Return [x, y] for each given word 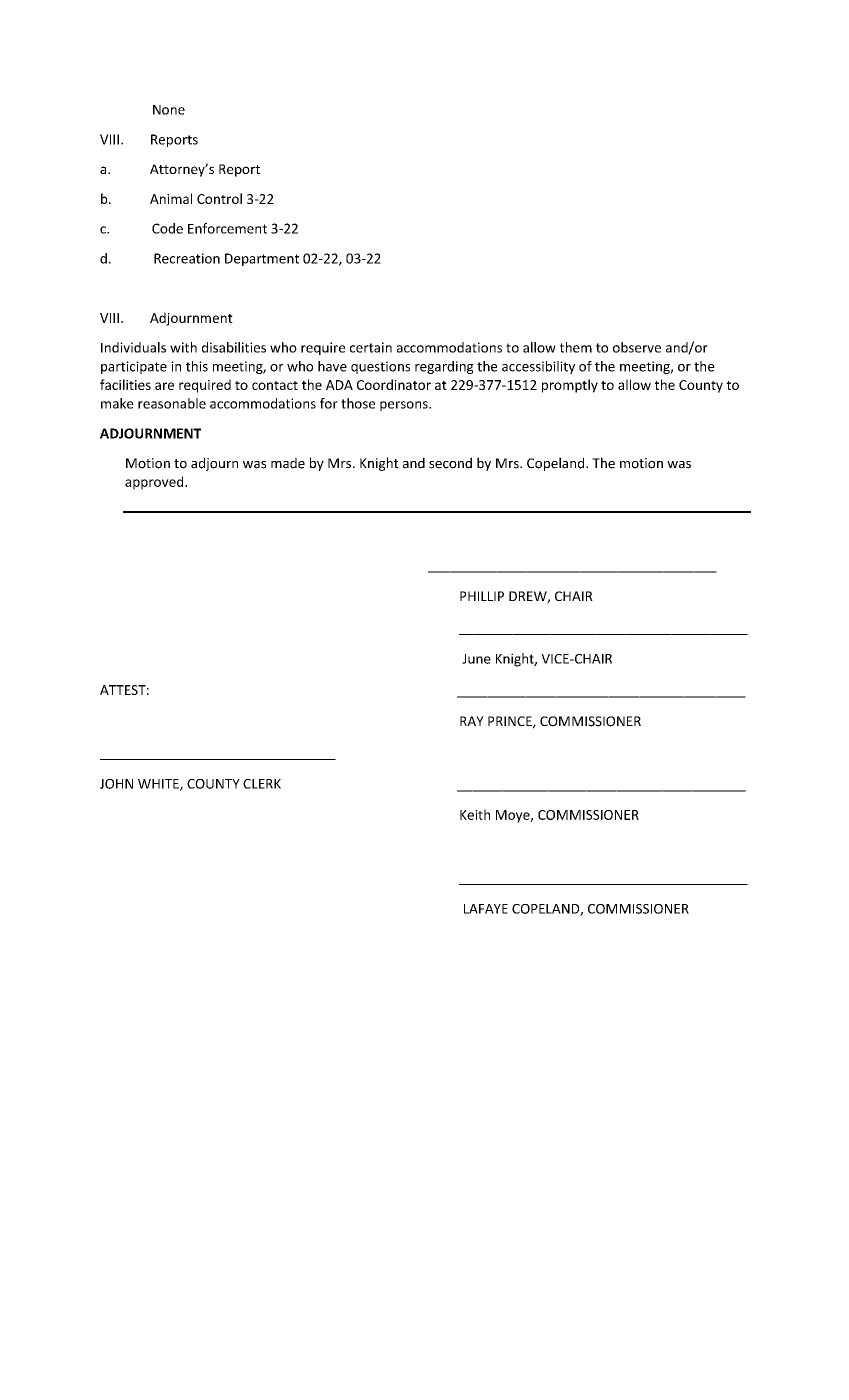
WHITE [159, 785]
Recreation [187, 258]
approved [155, 483]
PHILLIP [482, 596]
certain [371, 347]
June [476, 659]
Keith [475, 814]
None [169, 110]
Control [219, 198]
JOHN [116, 784]
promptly [570, 386]
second [450, 463]
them [576, 347]
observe [637, 347]
